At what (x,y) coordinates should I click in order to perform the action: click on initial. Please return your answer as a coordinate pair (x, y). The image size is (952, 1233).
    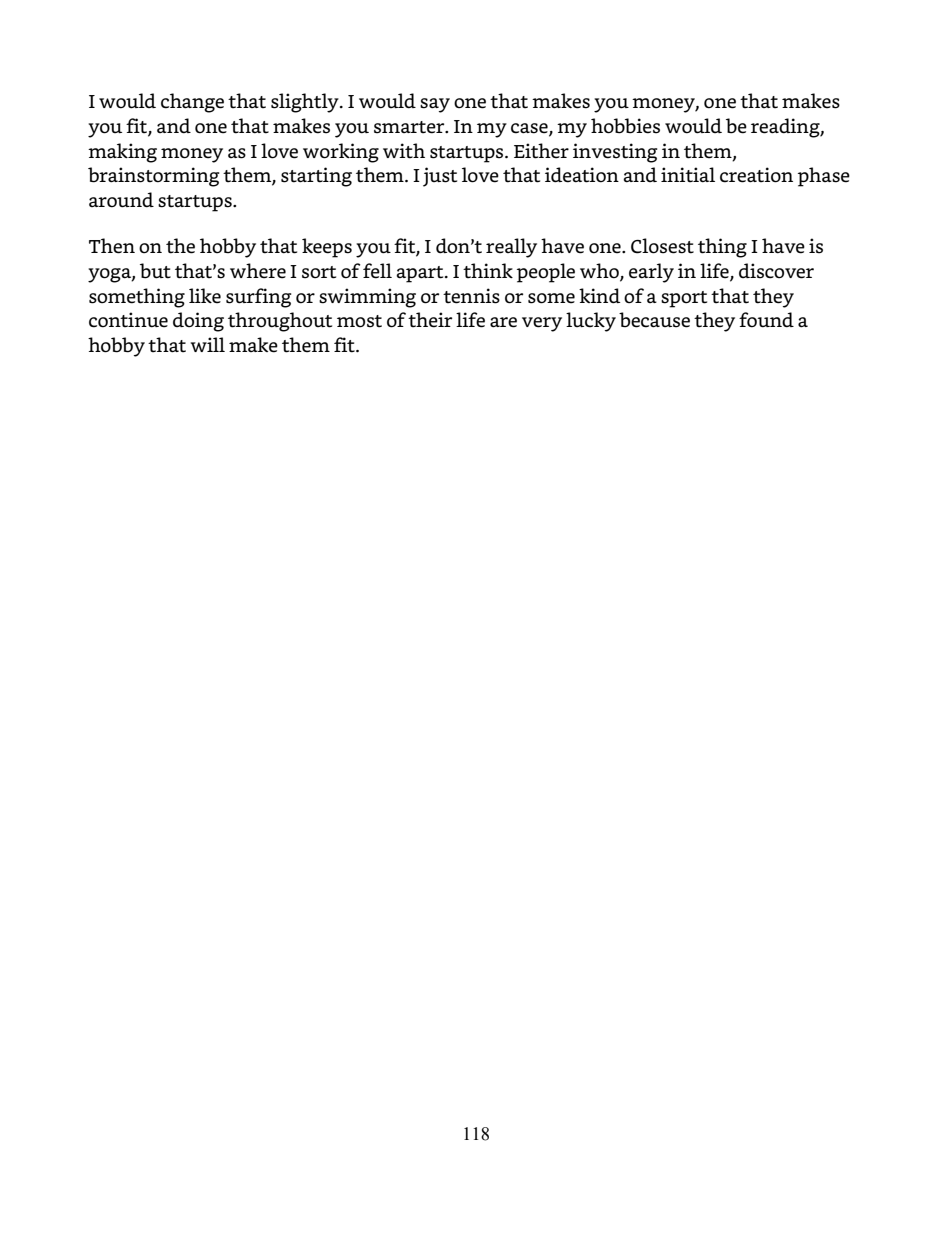
    Looking at the image, I should click on (688, 175).
